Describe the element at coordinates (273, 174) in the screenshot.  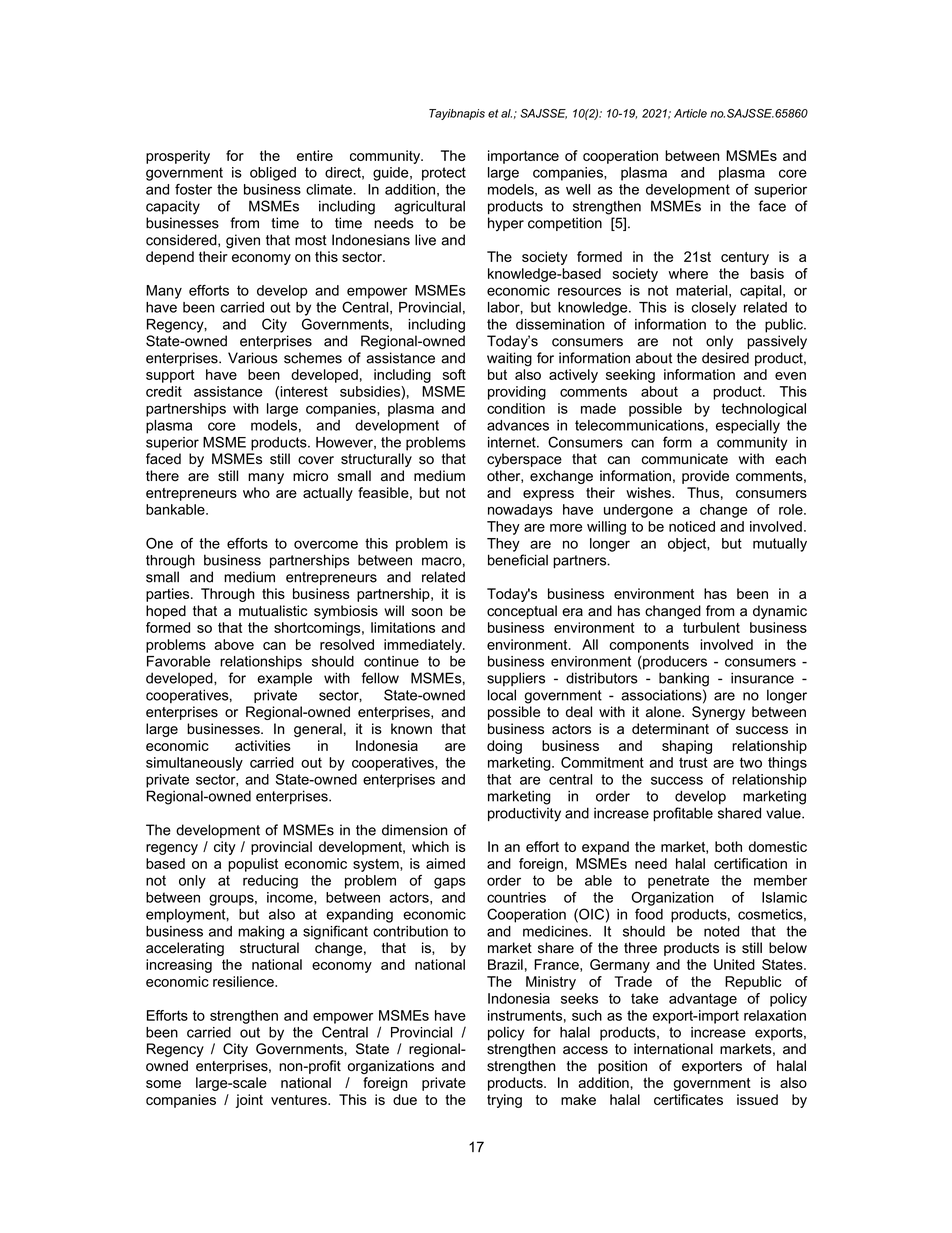
I see `obliged` at that location.
